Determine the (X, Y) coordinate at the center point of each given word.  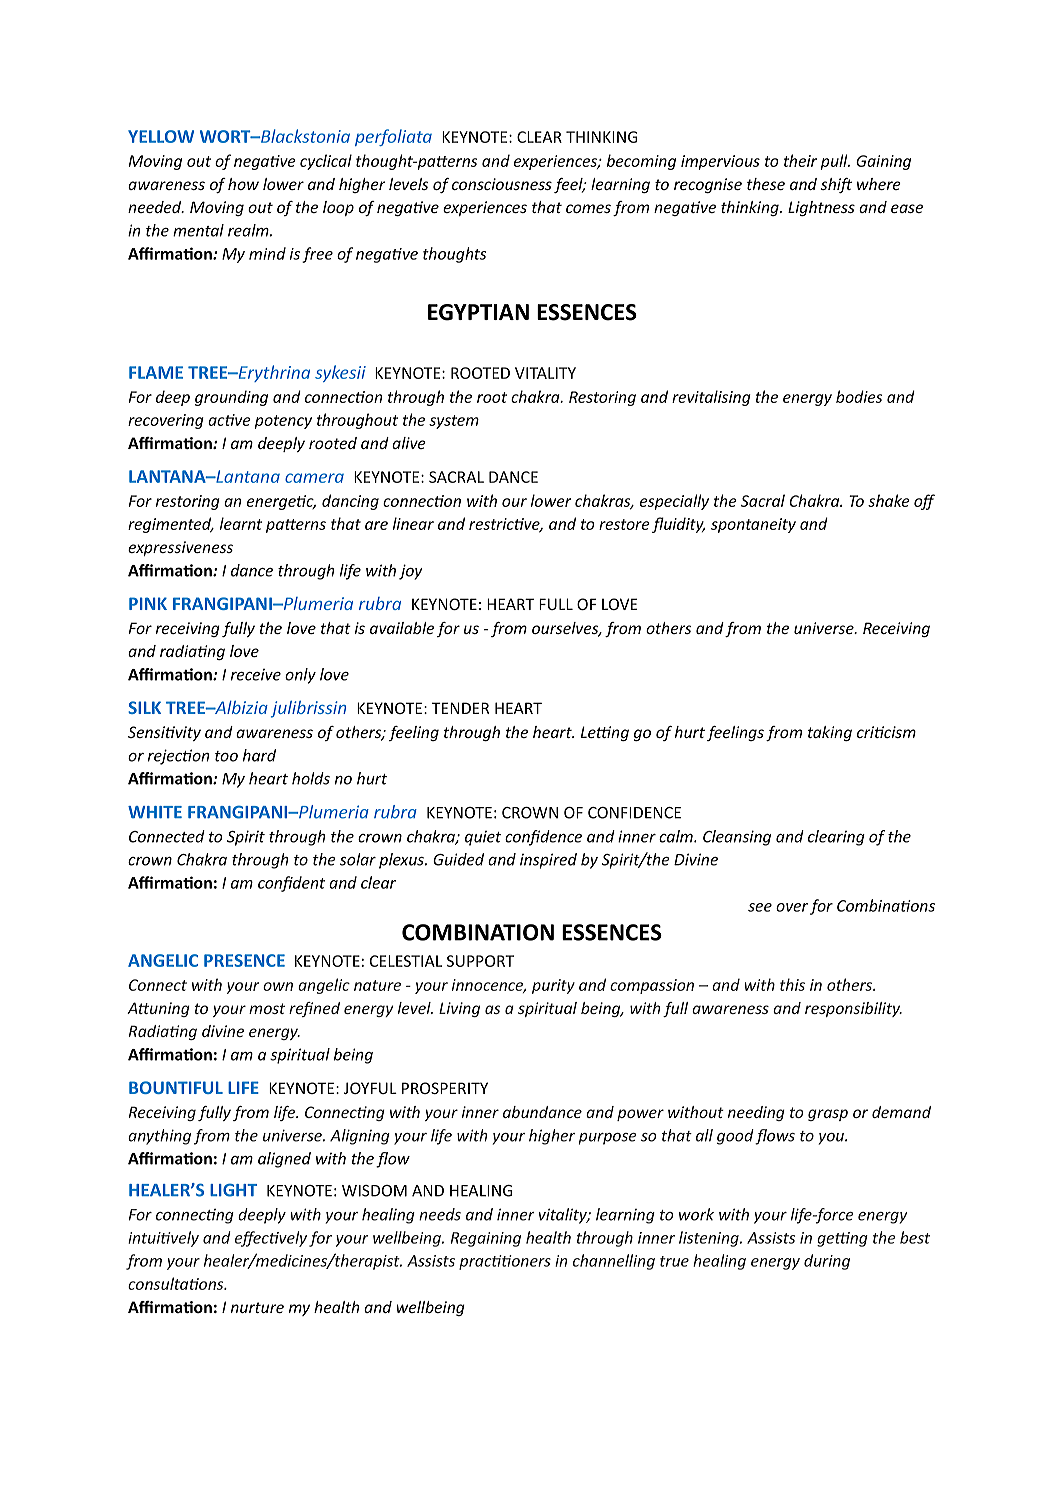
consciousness (502, 184)
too (226, 756)
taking (830, 733)
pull (835, 162)
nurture (257, 1307)
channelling (614, 1262)
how (243, 184)
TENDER (460, 708)
